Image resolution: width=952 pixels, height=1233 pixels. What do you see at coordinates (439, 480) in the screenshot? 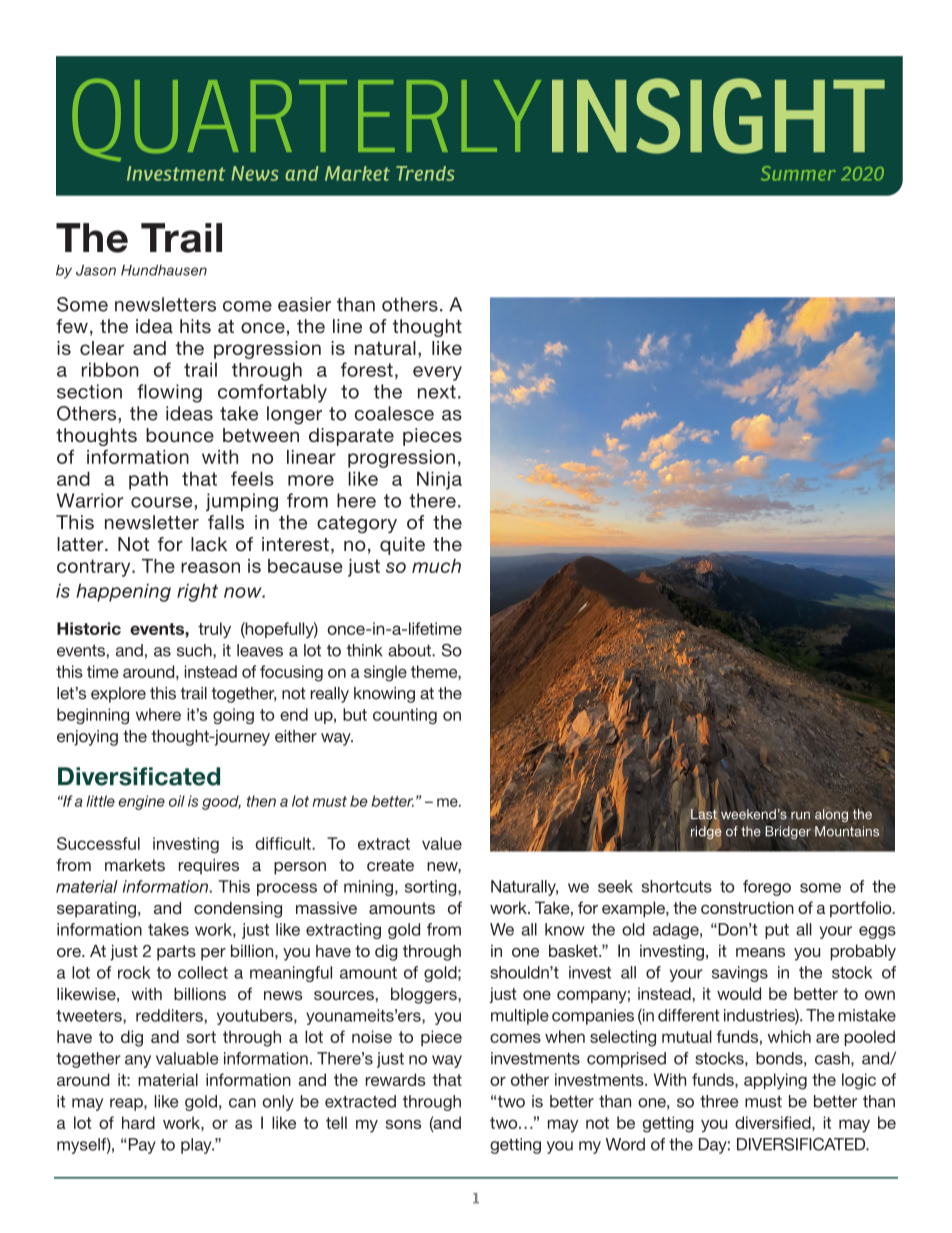
I see `Ninja` at bounding box center [439, 480].
